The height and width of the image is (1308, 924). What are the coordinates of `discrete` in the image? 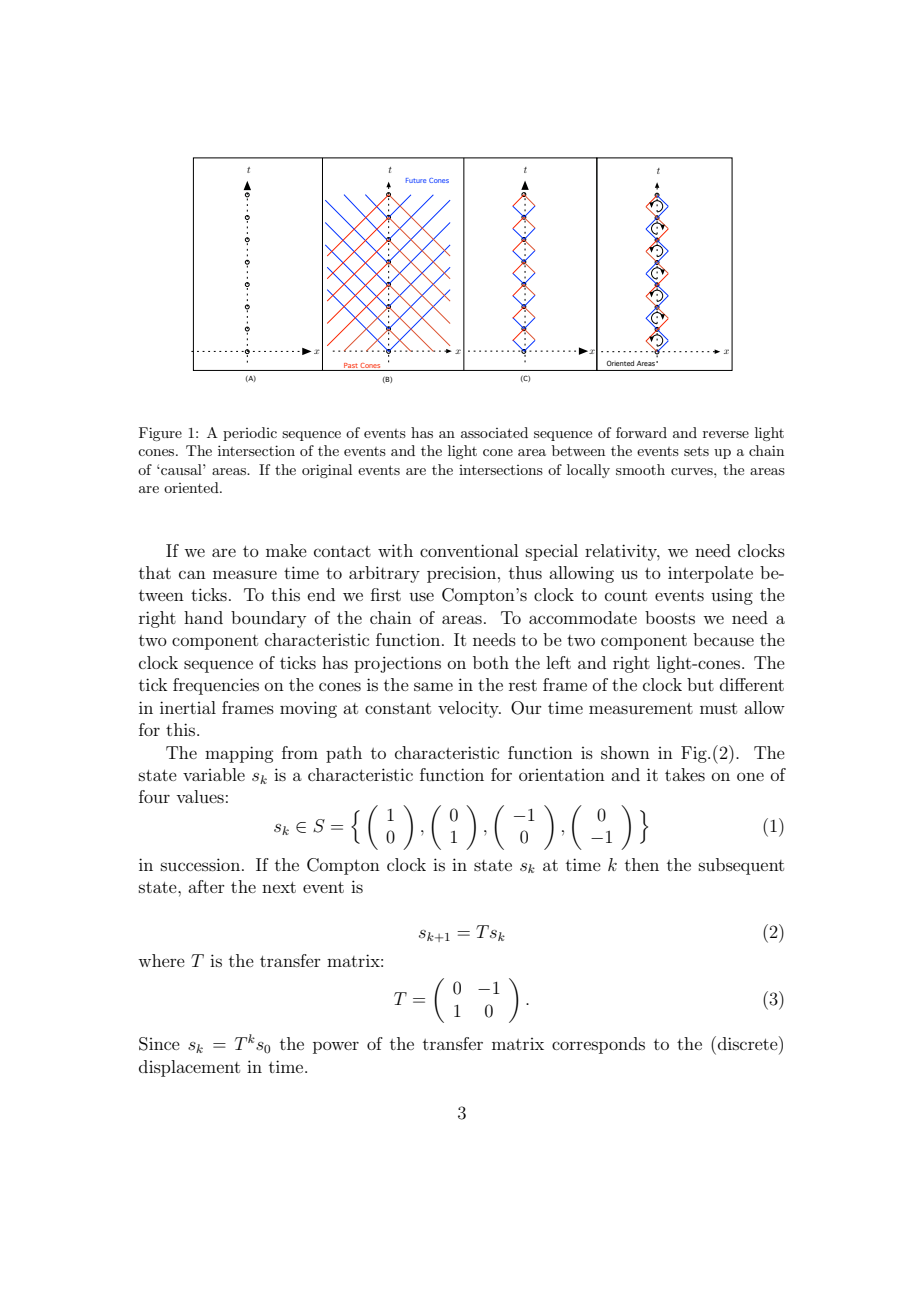 It's located at (749, 1043).
